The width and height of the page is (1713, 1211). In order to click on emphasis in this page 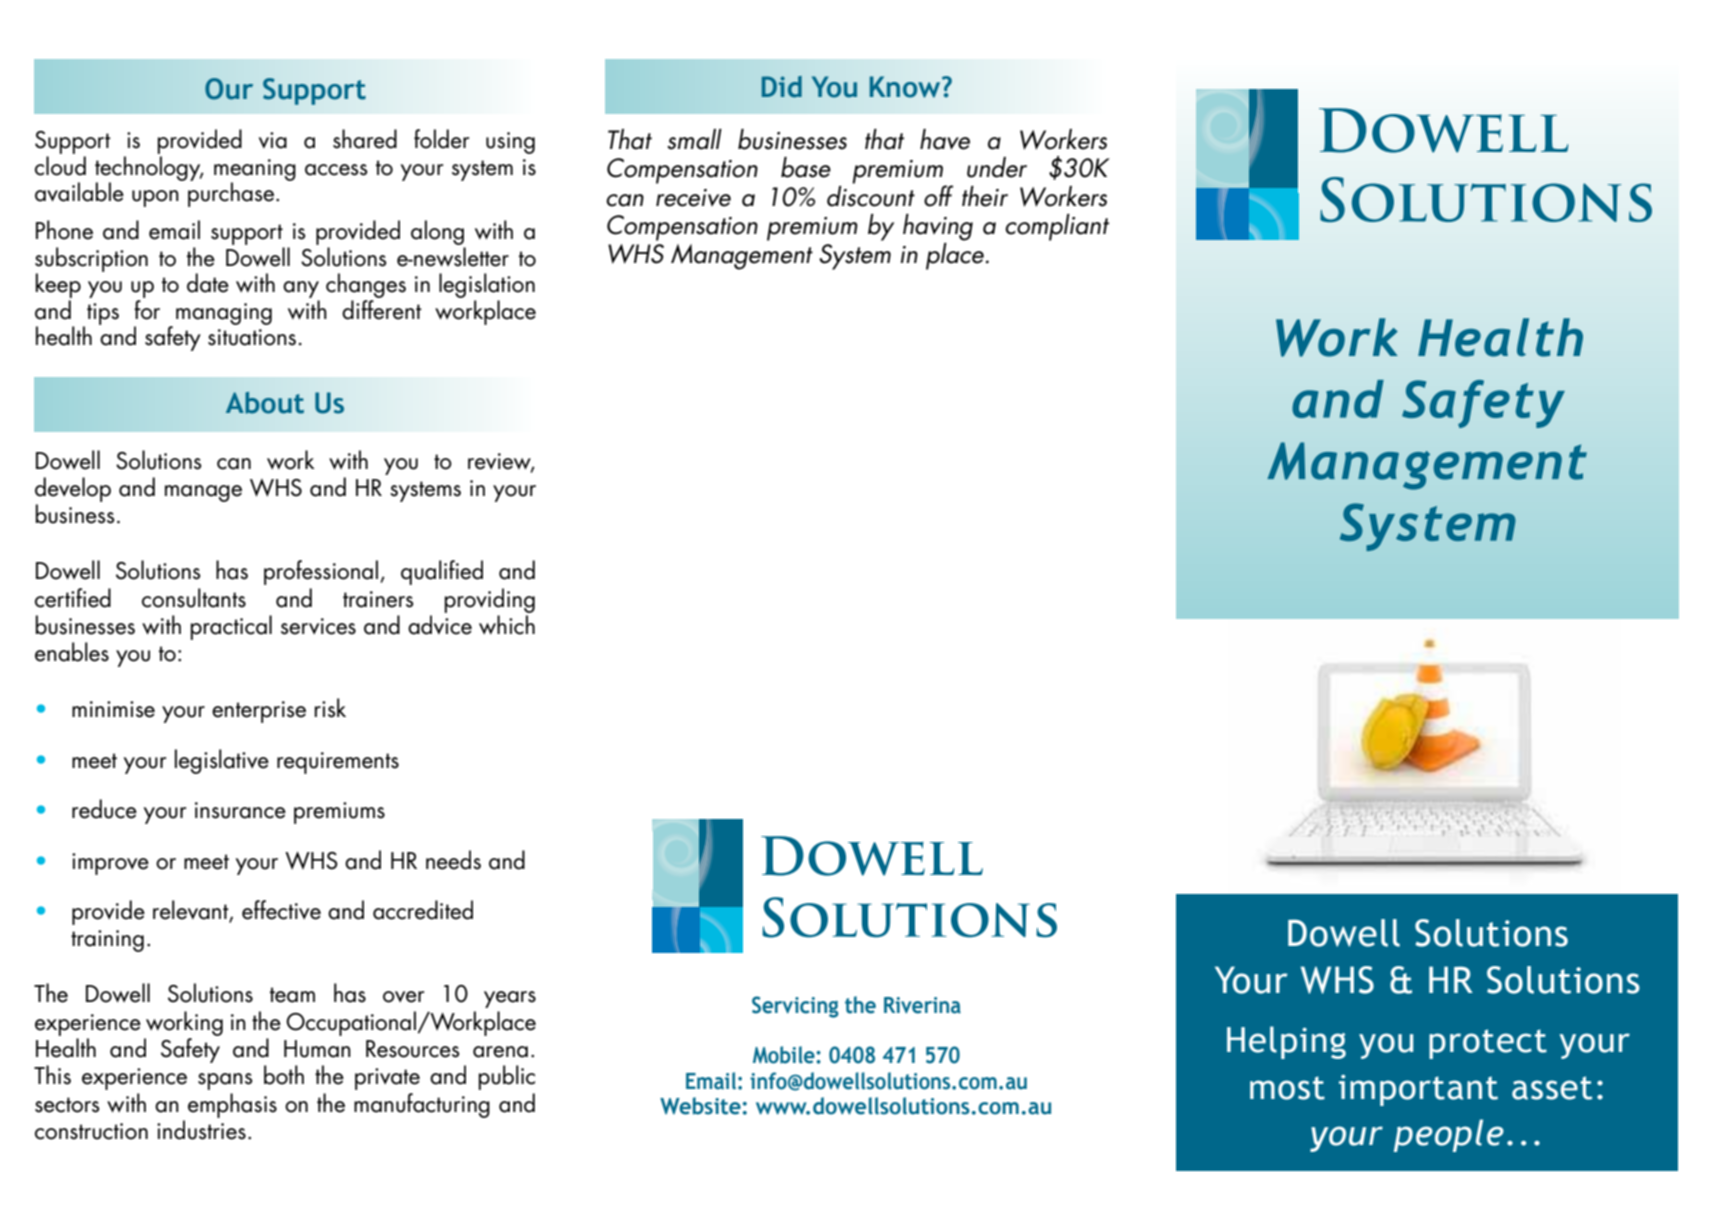, I will do `click(232, 1105)`.
